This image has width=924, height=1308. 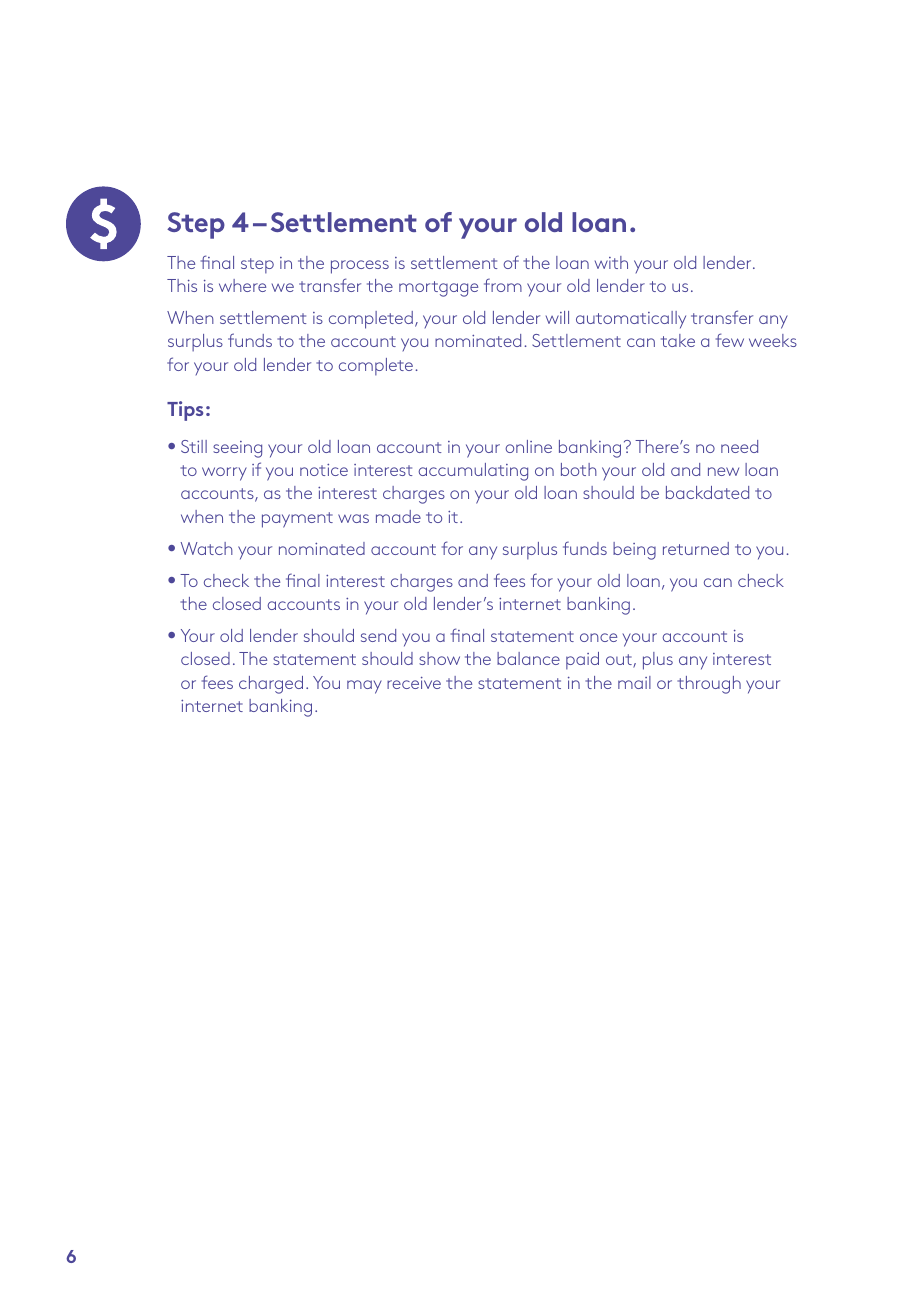 I want to click on returned, so click(x=696, y=548).
